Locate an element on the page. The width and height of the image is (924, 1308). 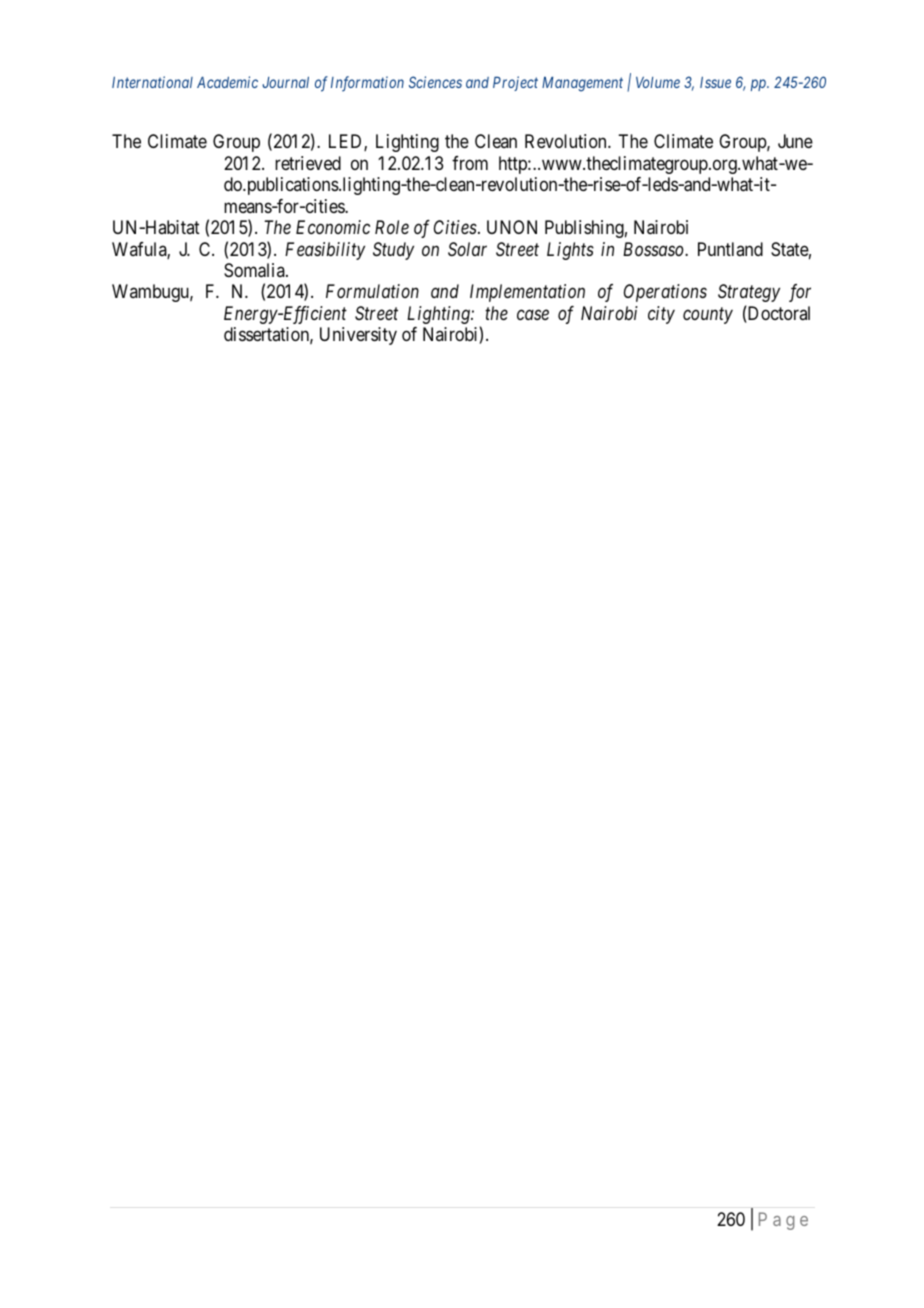
Strategy is located at coordinates (749, 293).
